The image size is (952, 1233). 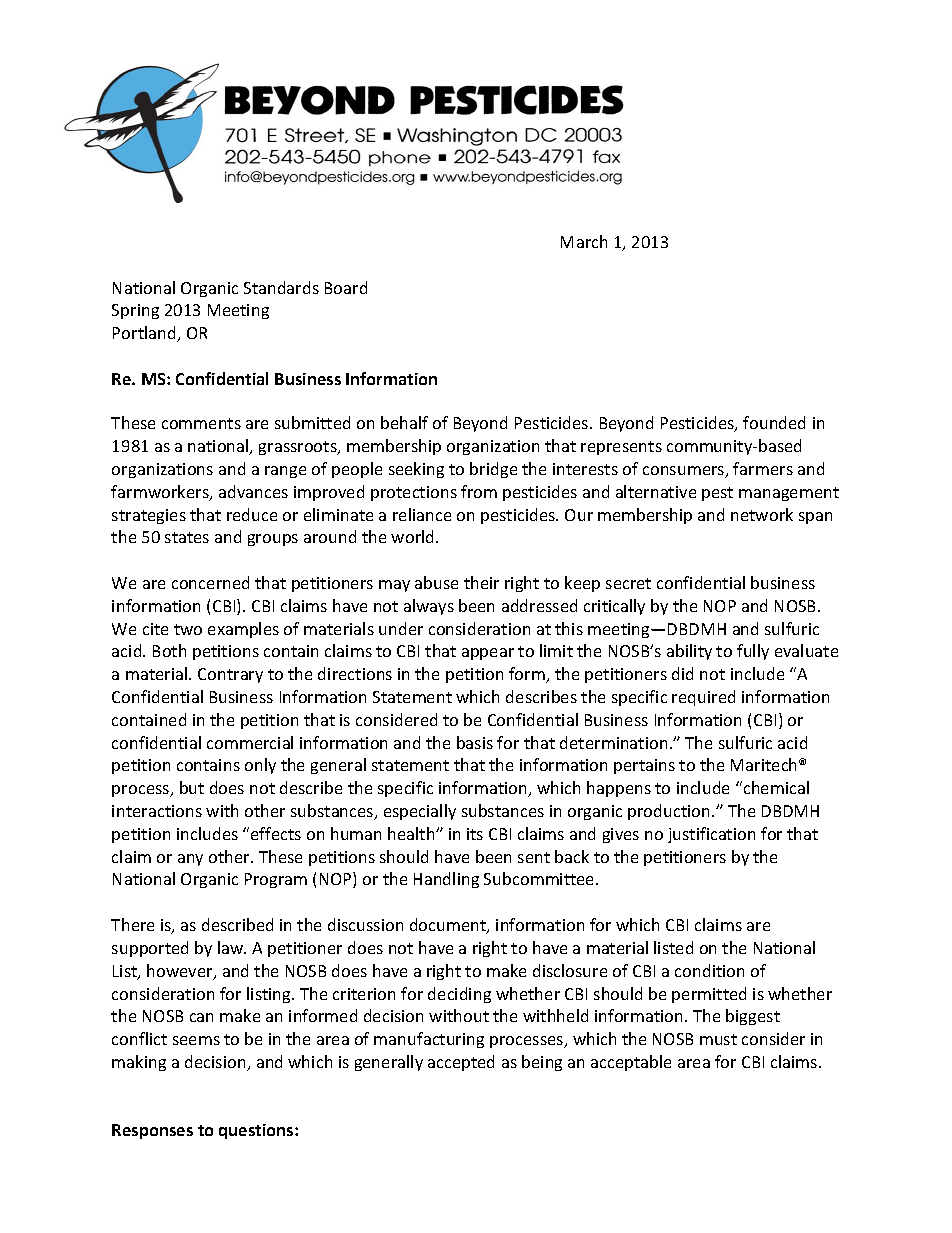 I want to click on Contrary, so click(x=230, y=675).
